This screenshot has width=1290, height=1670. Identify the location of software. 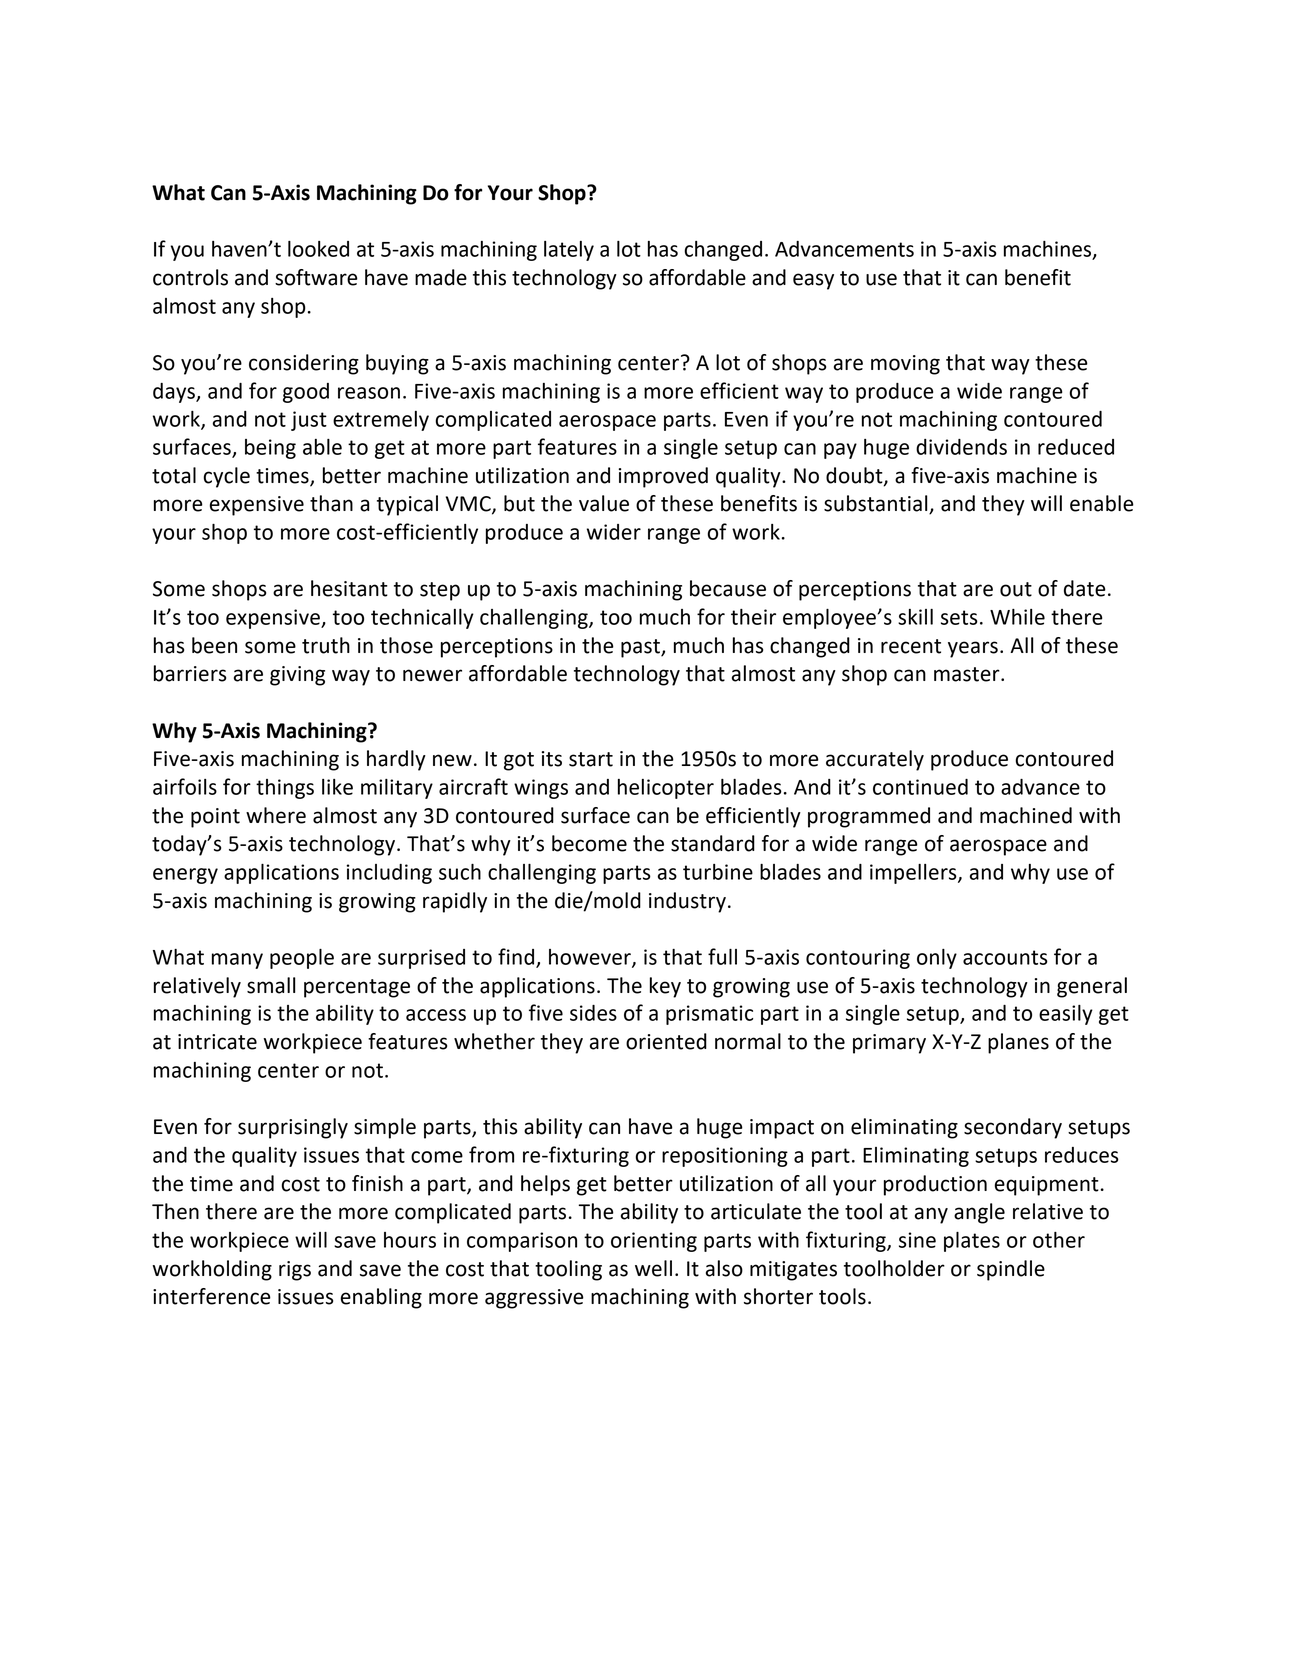
(316, 277).
